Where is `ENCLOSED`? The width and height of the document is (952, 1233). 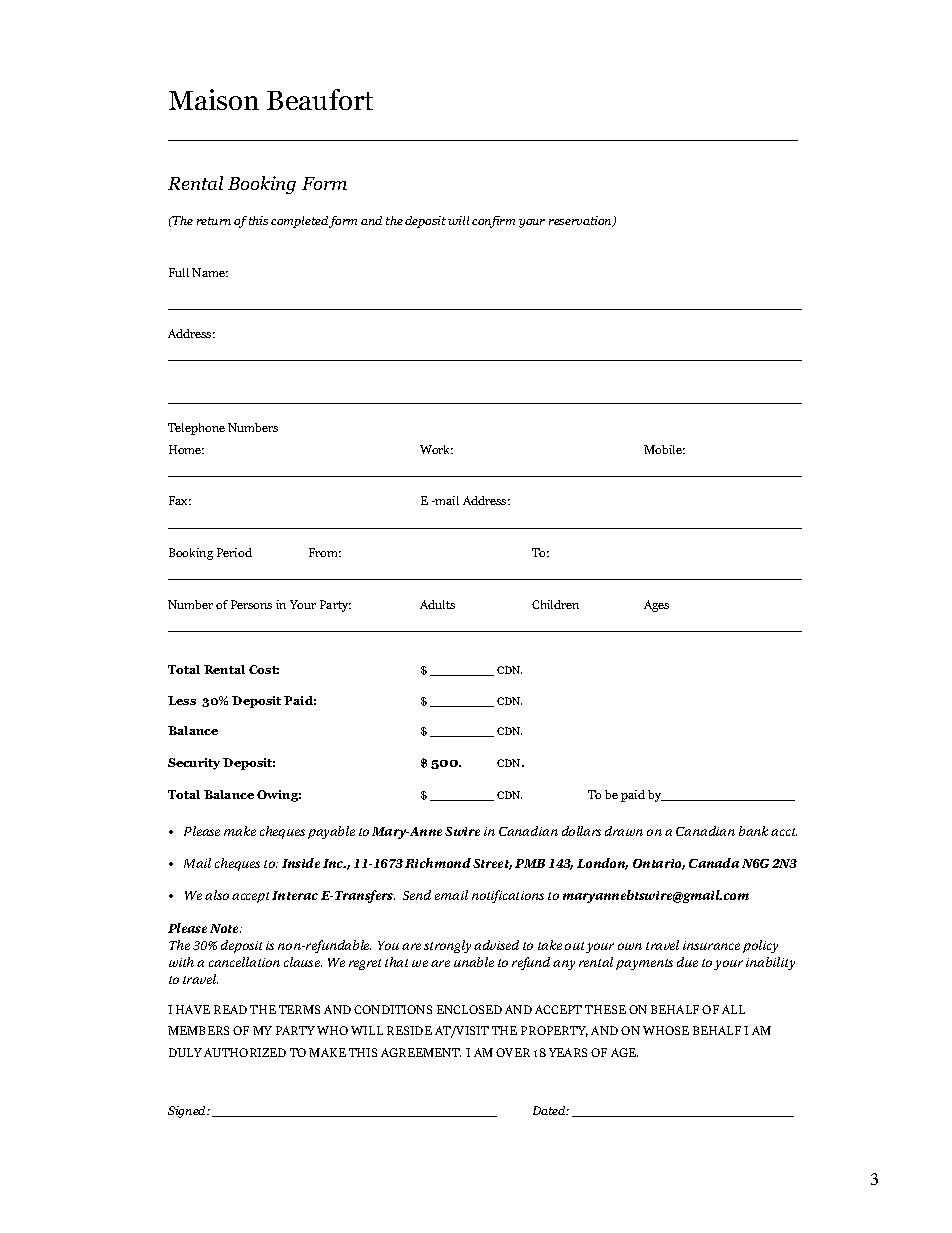 ENCLOSED is located at coordinates (469, 1009).
